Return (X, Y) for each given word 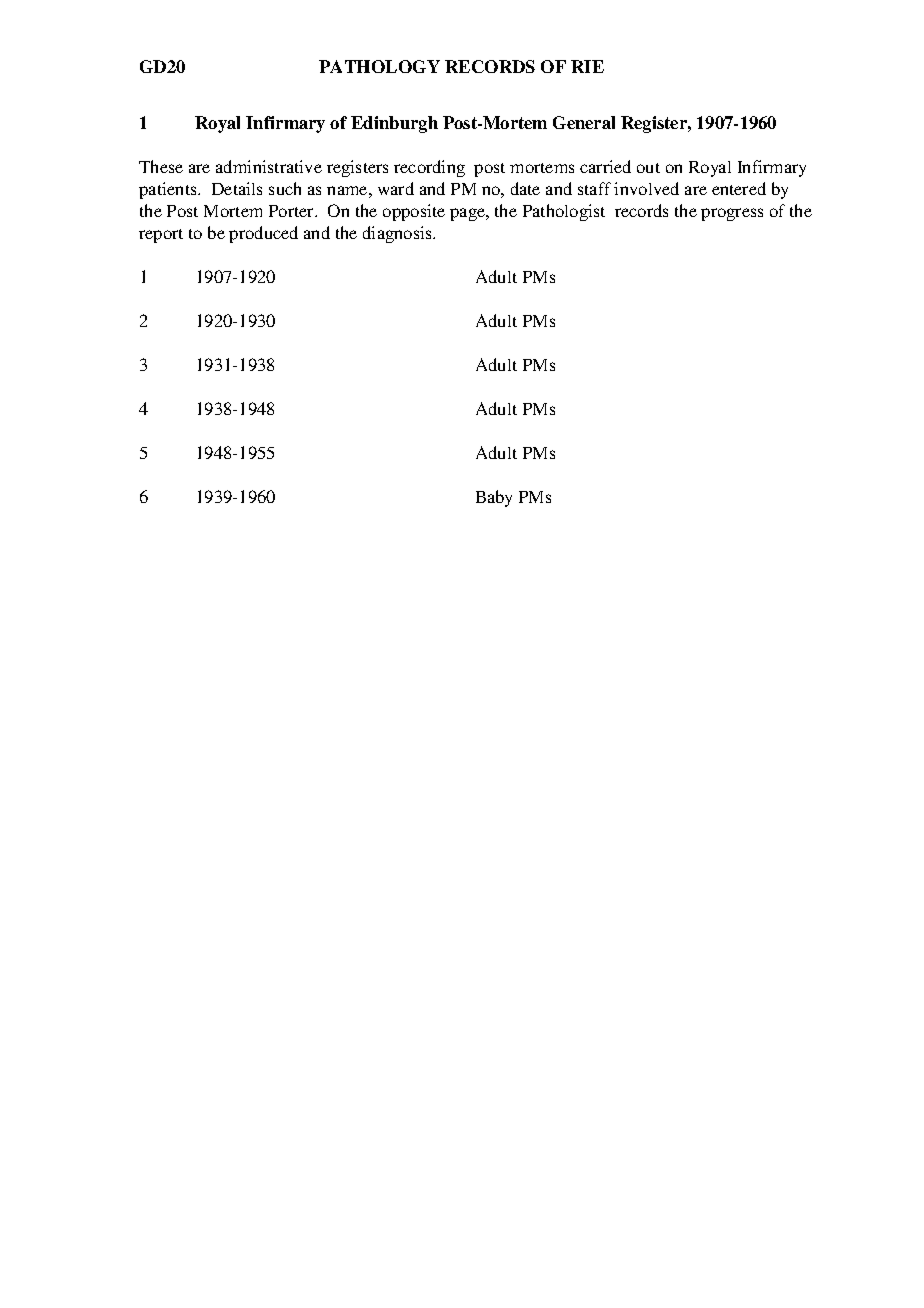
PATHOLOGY (379, 66)
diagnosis (399, 234)
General (584, 122)
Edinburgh (394, 124)
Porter (293, 211)
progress (732, 214)
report (161, 236)
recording (429, 168)
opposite (414, 212)
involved (646, 188)
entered (739, 188)
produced (263, 234)
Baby (494, 498)
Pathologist (564, 212)
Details (237, 188)
